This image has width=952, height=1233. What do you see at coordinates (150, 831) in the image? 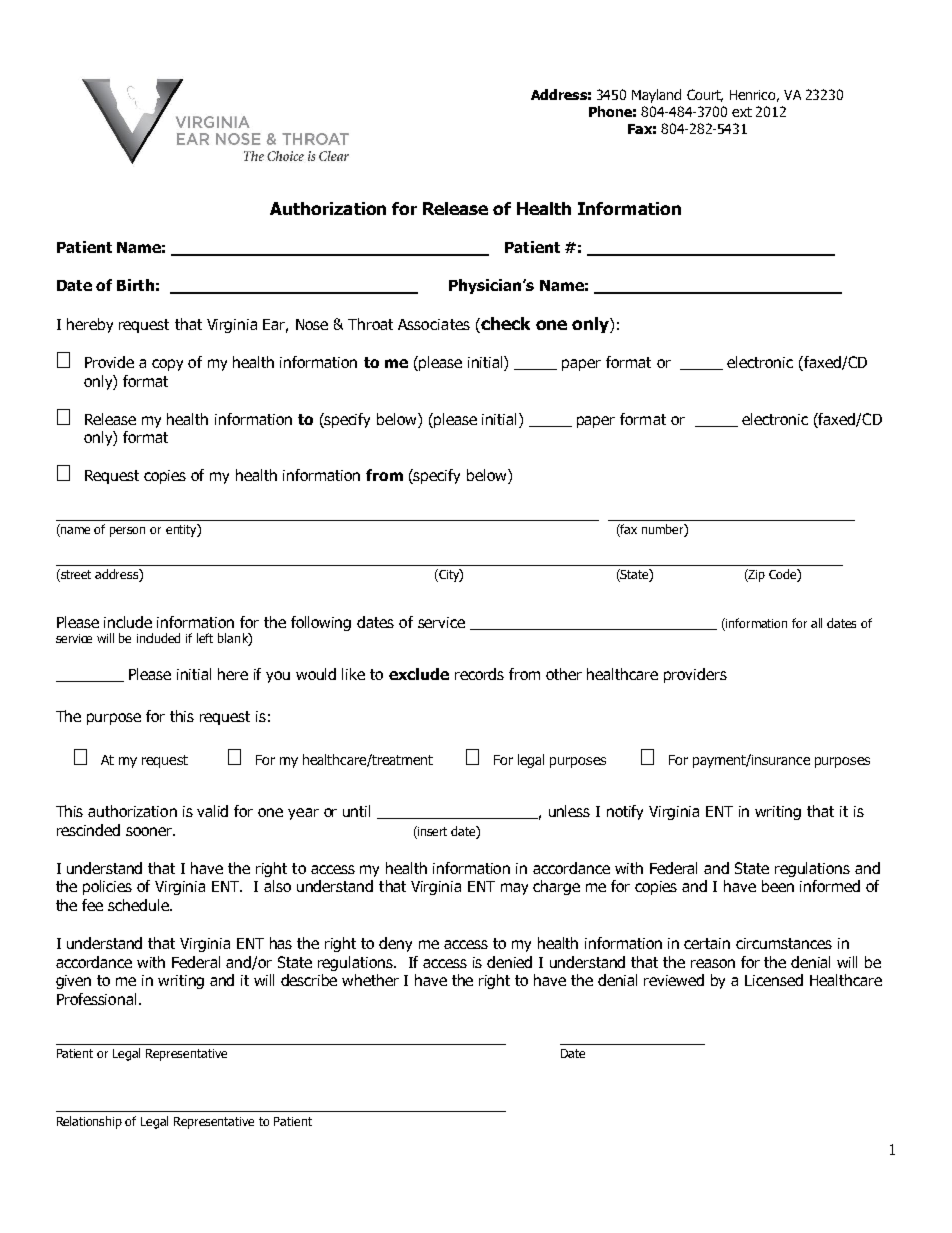
I see `sooner` at bounding box center [150, 831].
